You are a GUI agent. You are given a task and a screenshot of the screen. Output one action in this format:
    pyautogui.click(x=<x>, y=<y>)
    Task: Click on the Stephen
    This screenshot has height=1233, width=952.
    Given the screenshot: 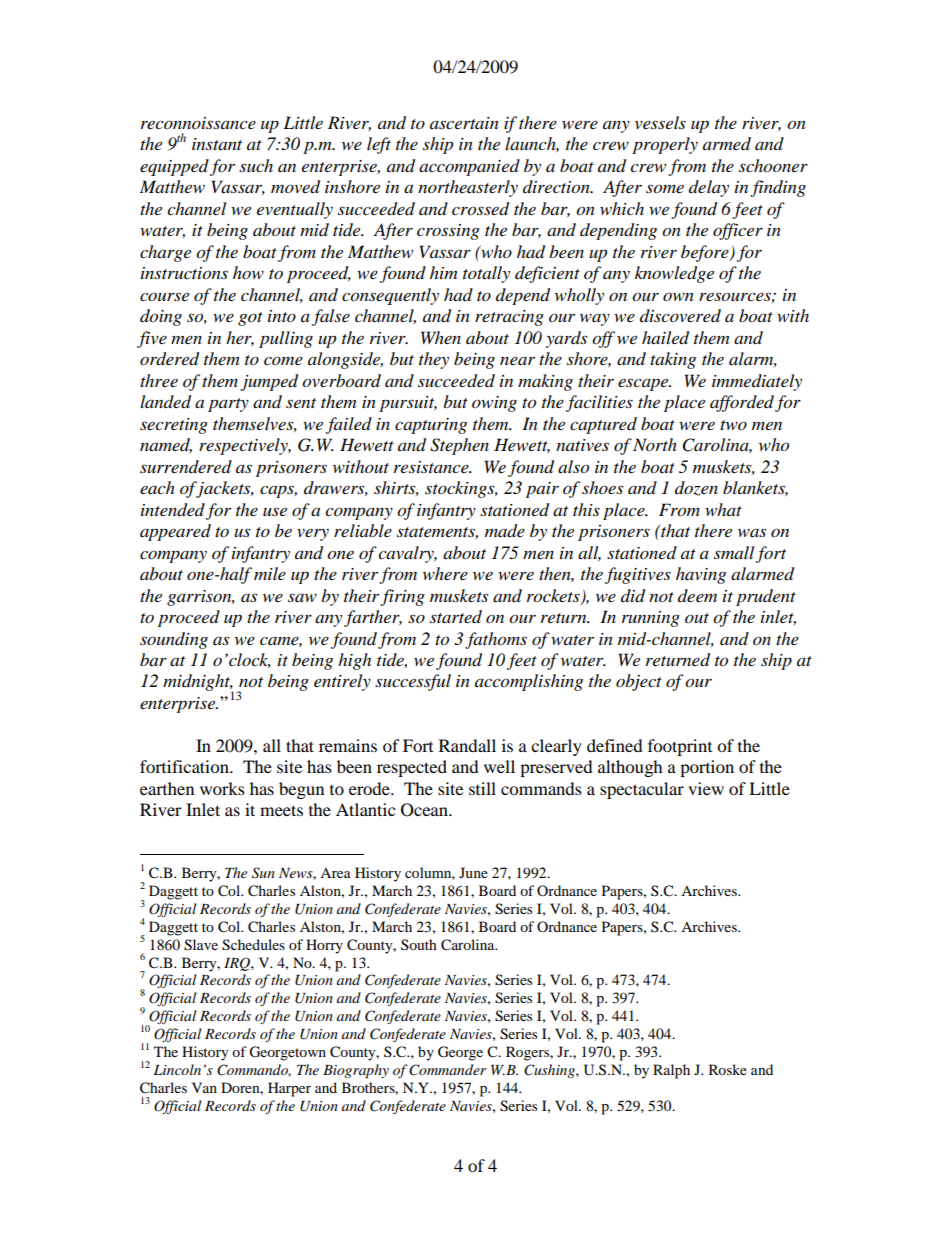 What is the action you would take?
    pyautogui.click(x=459, y=446)
